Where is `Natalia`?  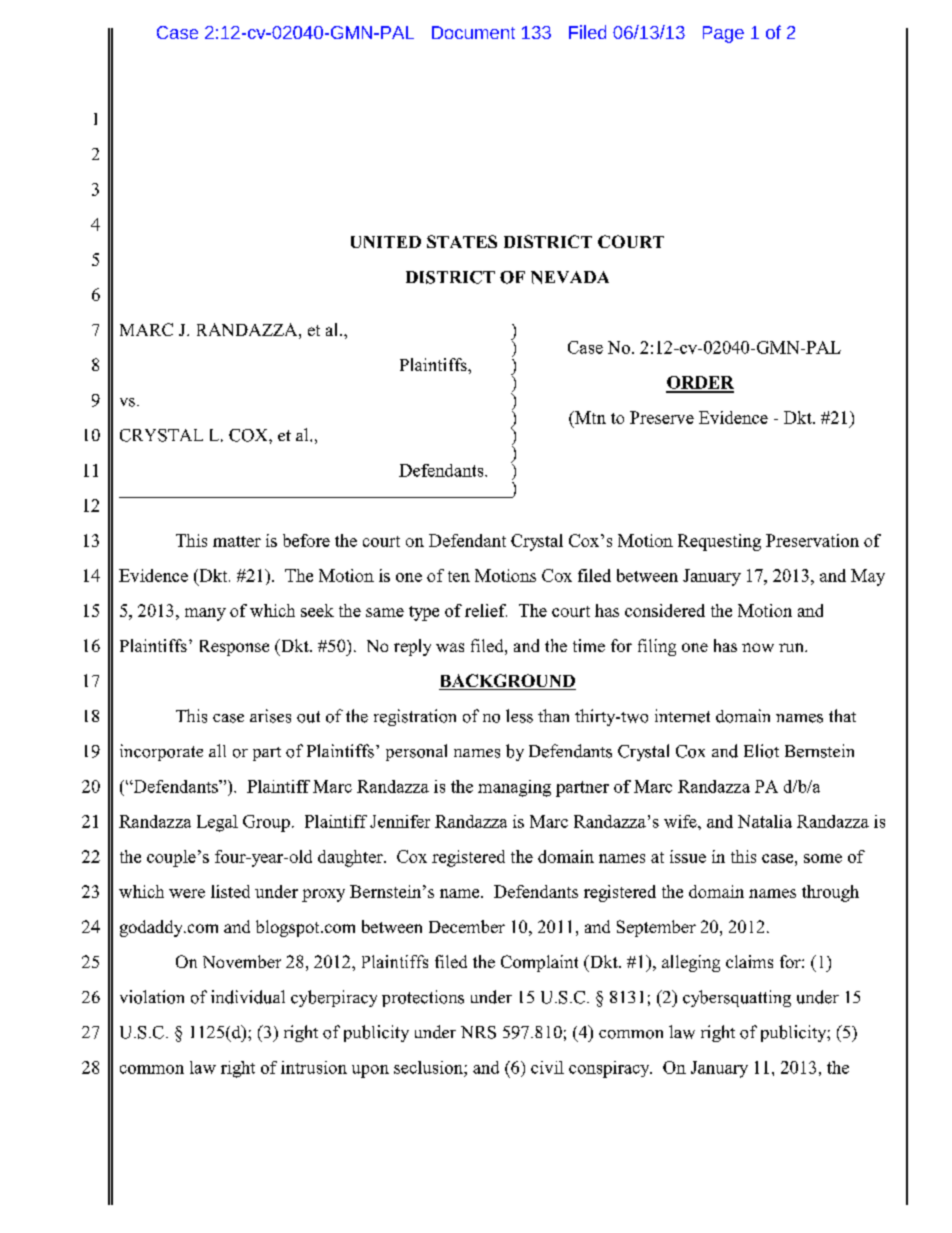 Natalia is located at coordinates (765, 821).
